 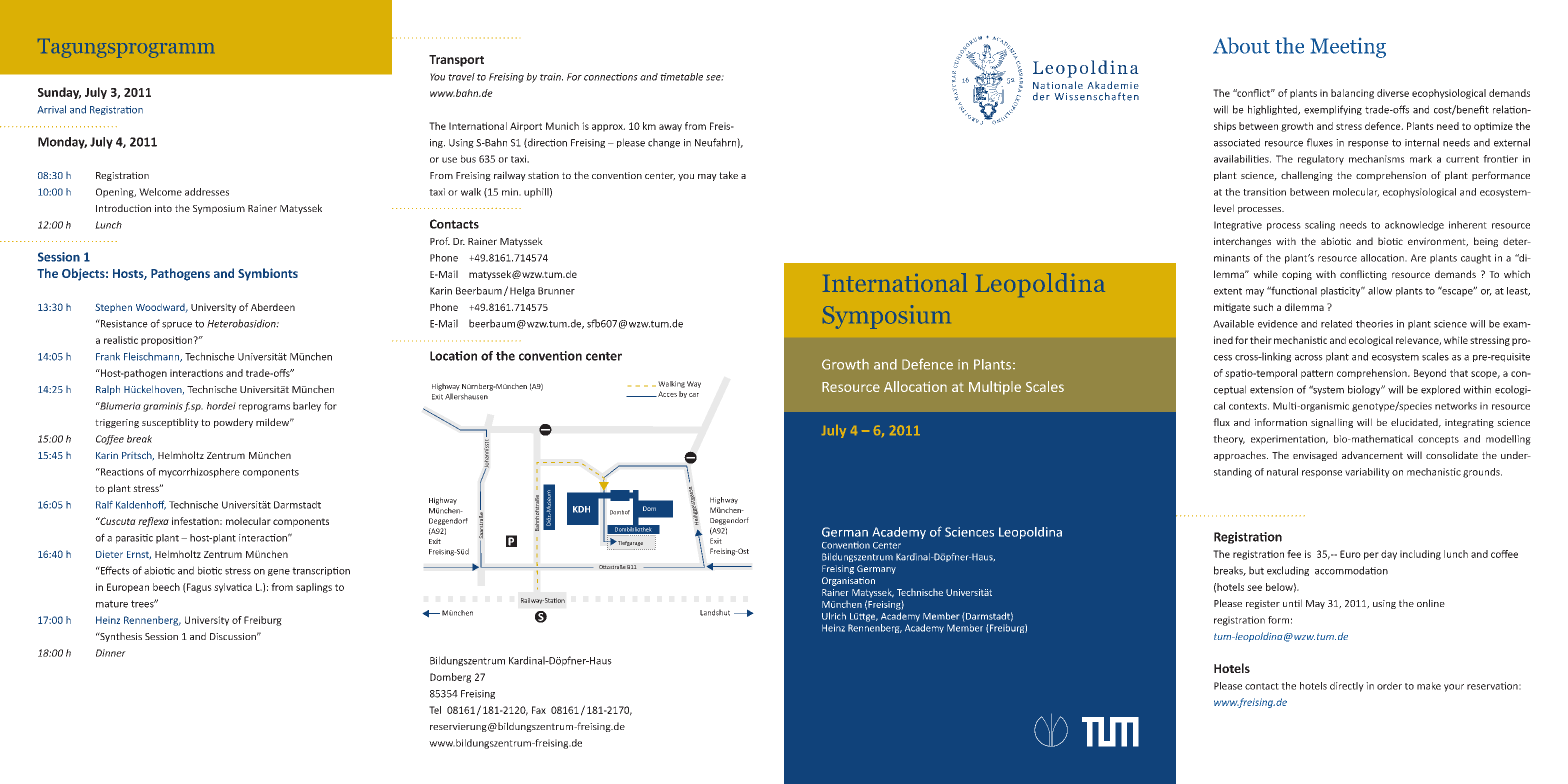 What do you see at coordinates (1347, 687) in the screenshot?
I see `directly` at bounding box center [1347, 687].
